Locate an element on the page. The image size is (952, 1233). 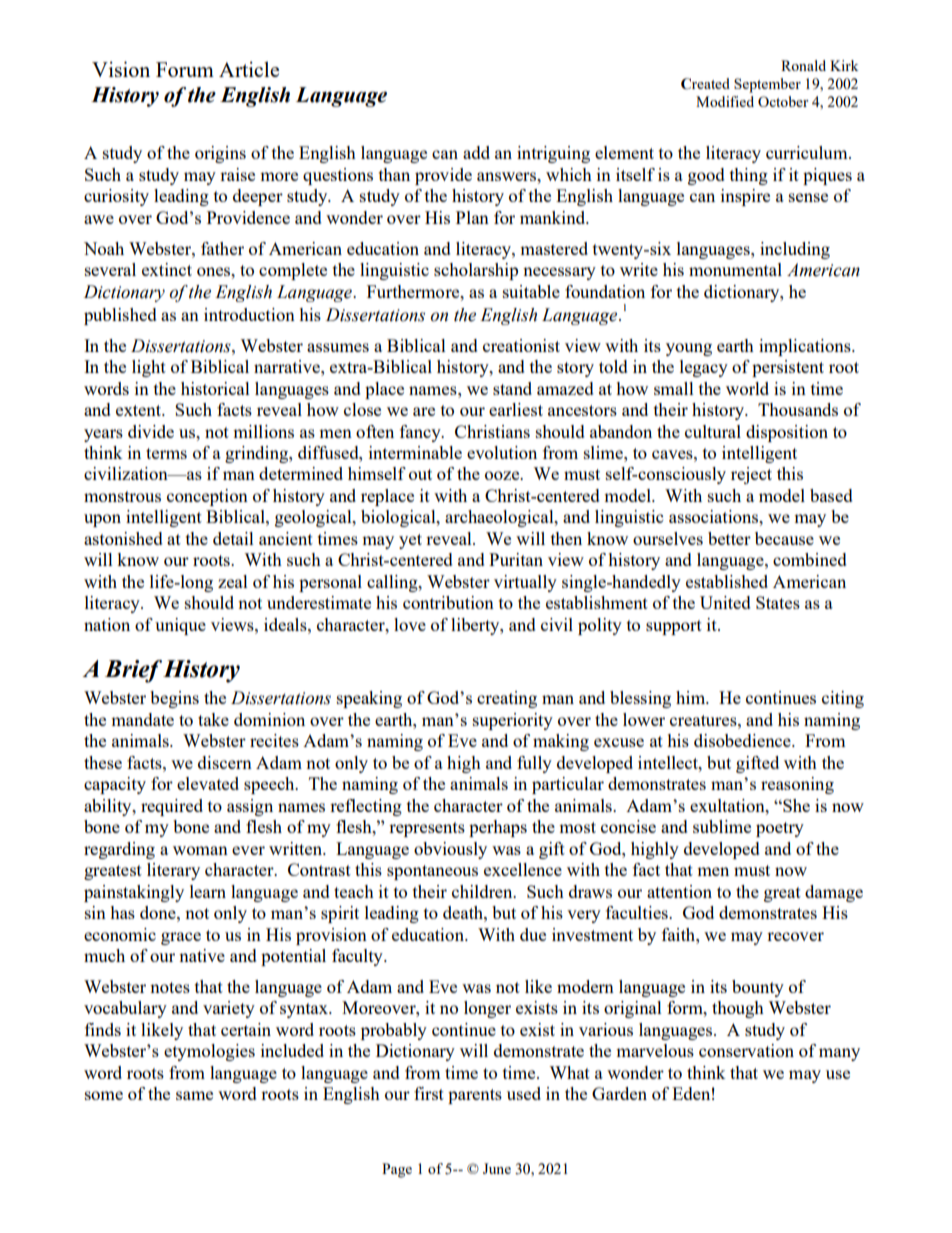
September is located at coordinates (767, 85).
